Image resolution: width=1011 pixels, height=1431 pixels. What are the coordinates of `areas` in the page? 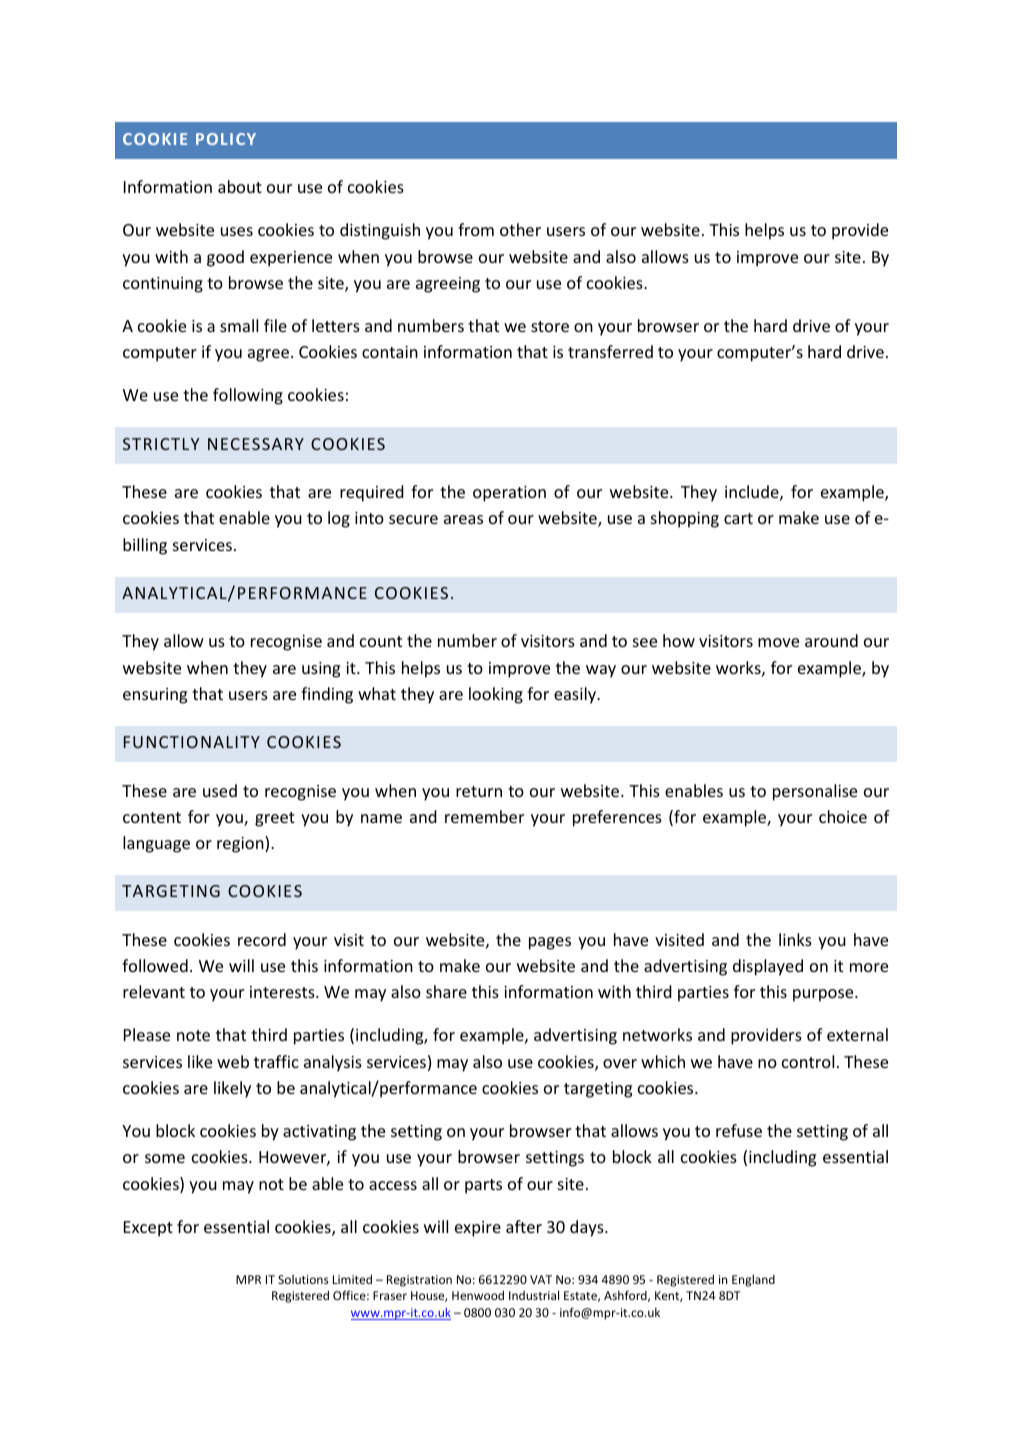 It's located at (463, 519).
